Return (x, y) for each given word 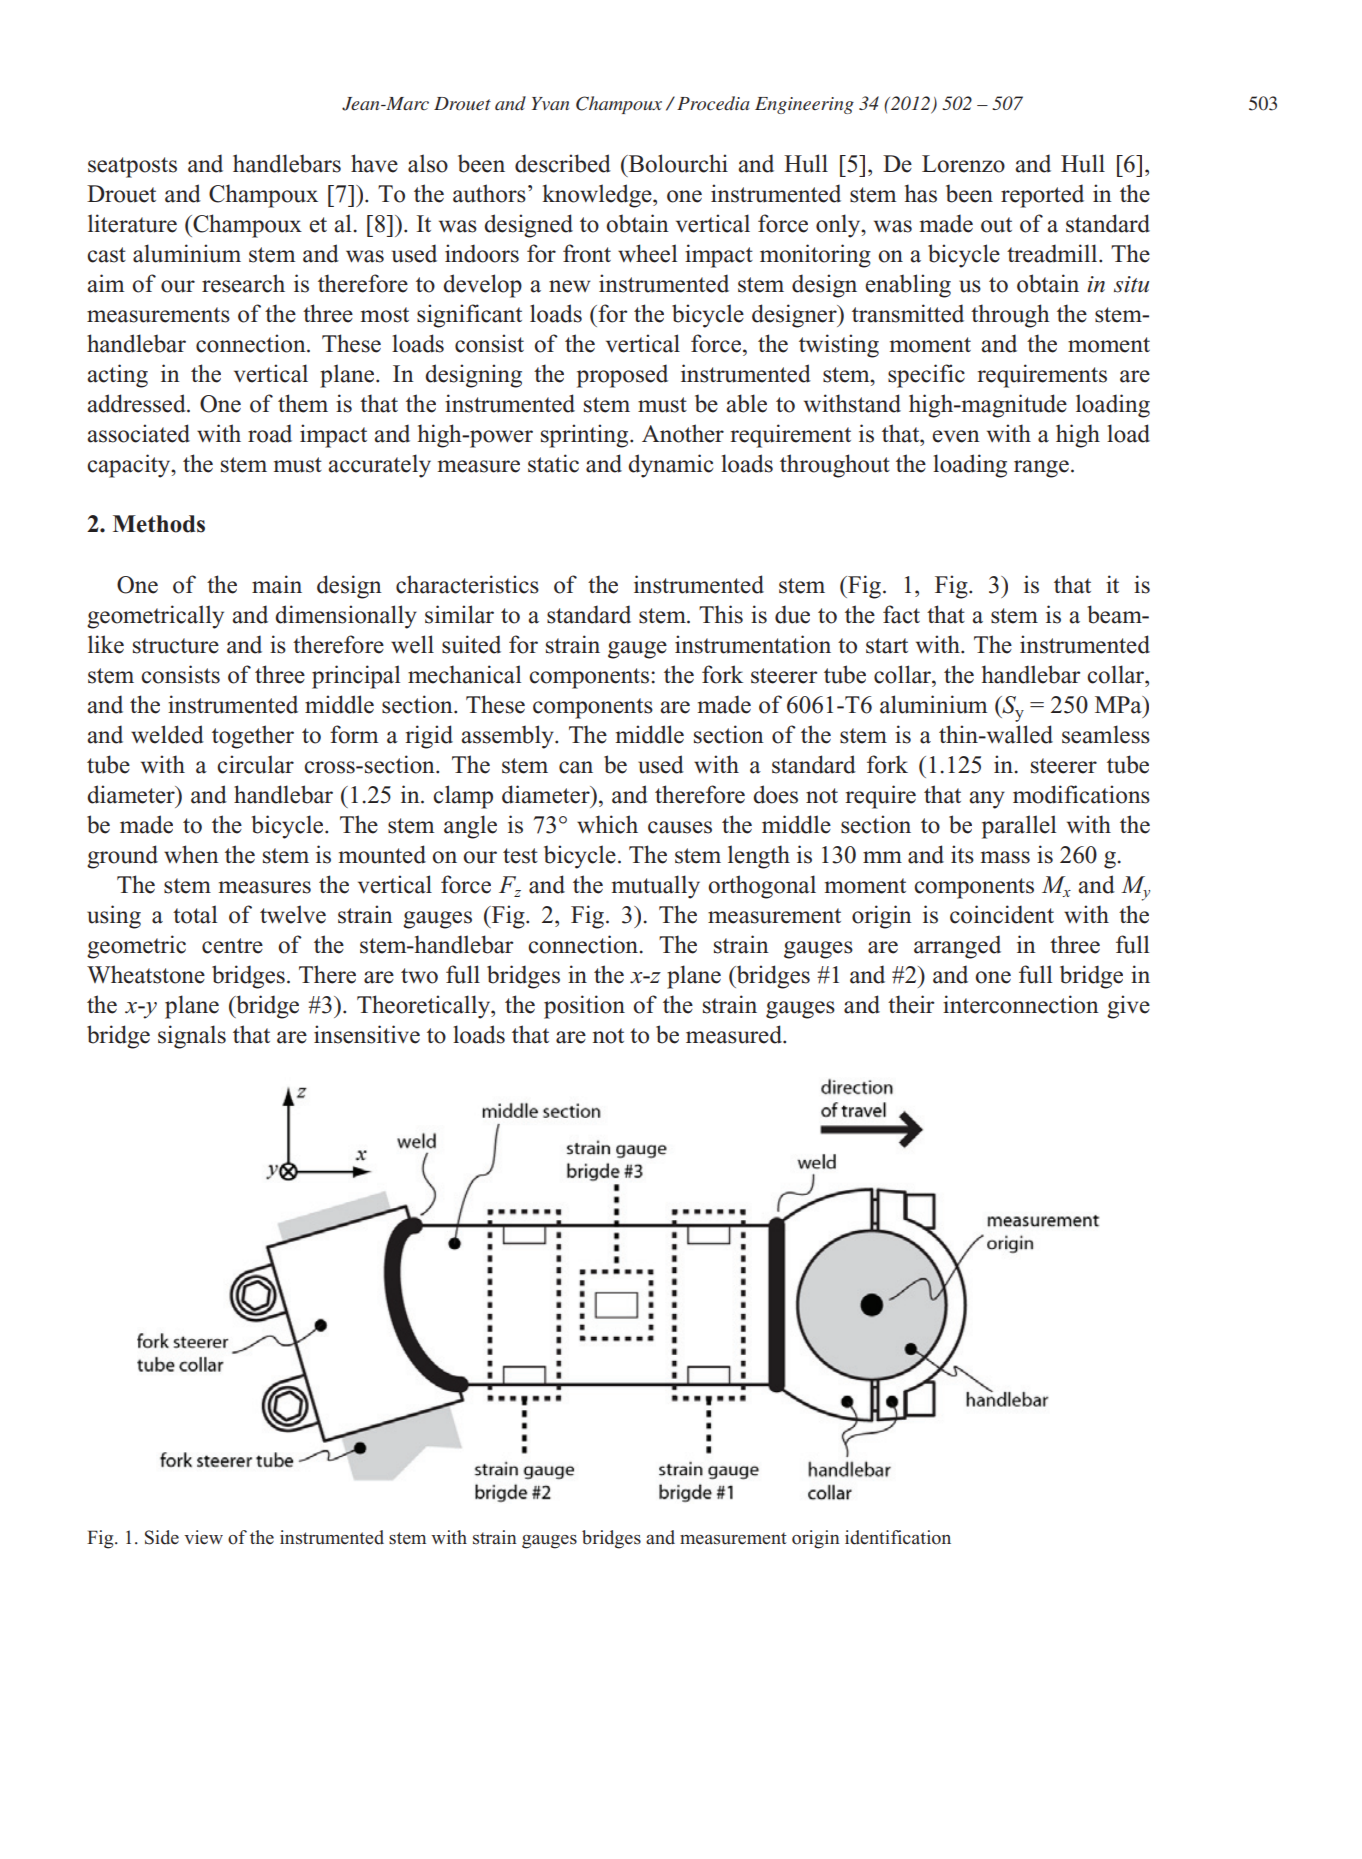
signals (192, 1037)
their (911, 1004)
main (277, 584)
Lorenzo (963, 164)
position (584, 1007)
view (203, 1537)
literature (132, 223)
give (1128, 1007)
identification (898, 1537)
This (721, 614)
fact (901, 614)
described (563, 163)
